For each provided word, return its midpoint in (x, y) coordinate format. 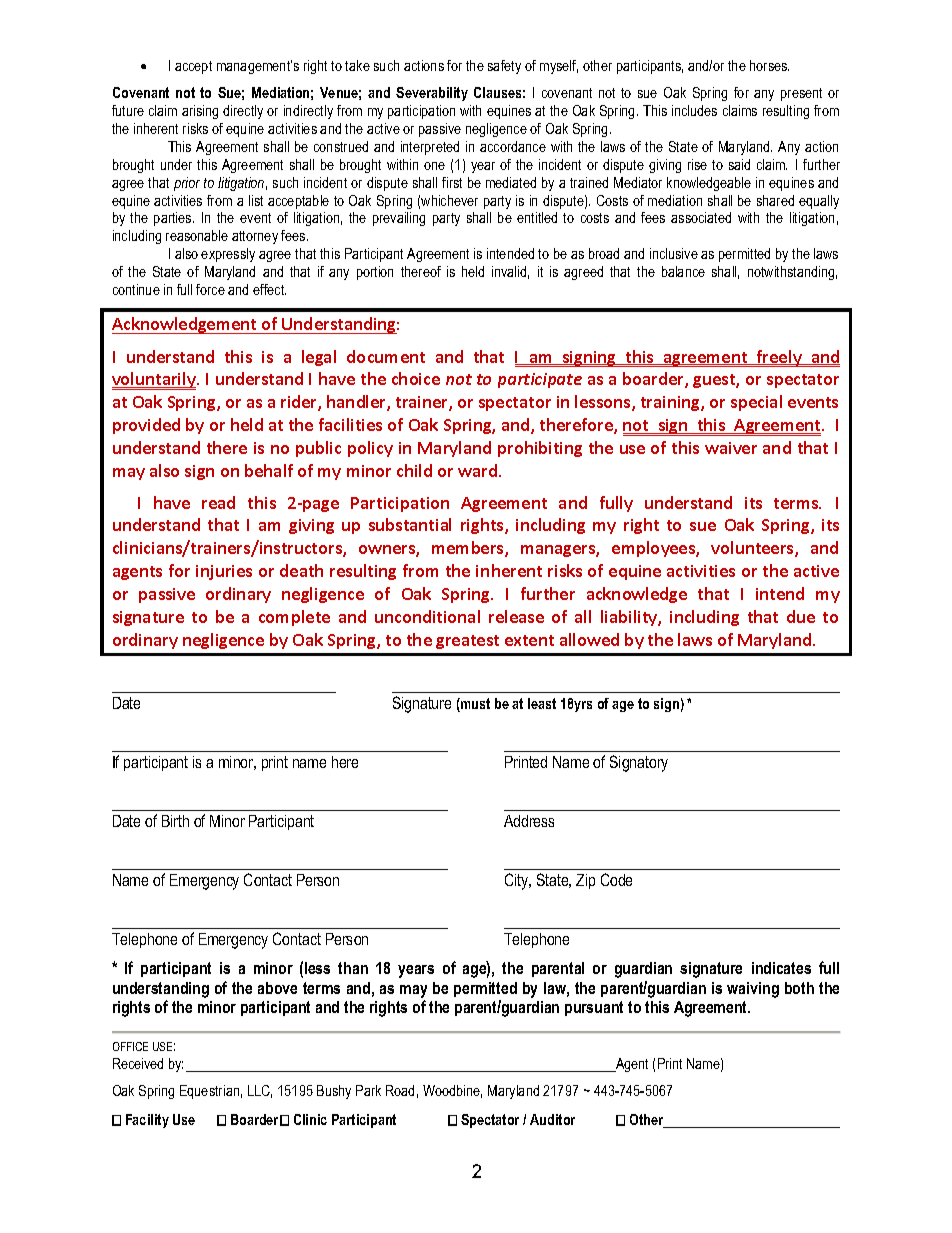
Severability (432, 94)
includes (694, 110)
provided (146, 426)
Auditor (552, 1119)
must (474, 705)
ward (479, 470)
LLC (260, 1091)
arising (200, 112)
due (801, 616)
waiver (731, 448)
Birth (175, 821)
